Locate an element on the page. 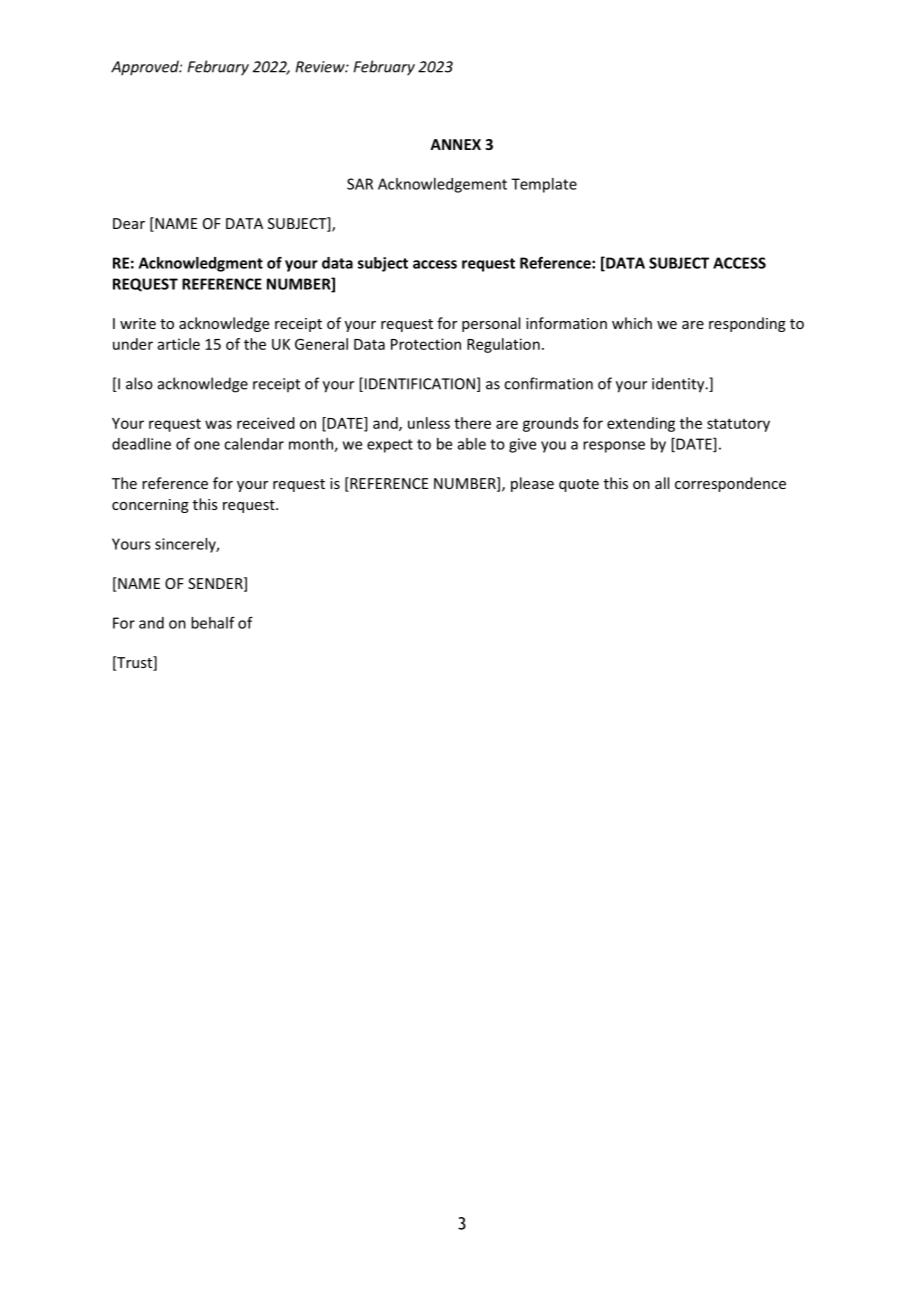 The width and height of the image is (924, 1308). personal is located at coordinates (491, 324).
